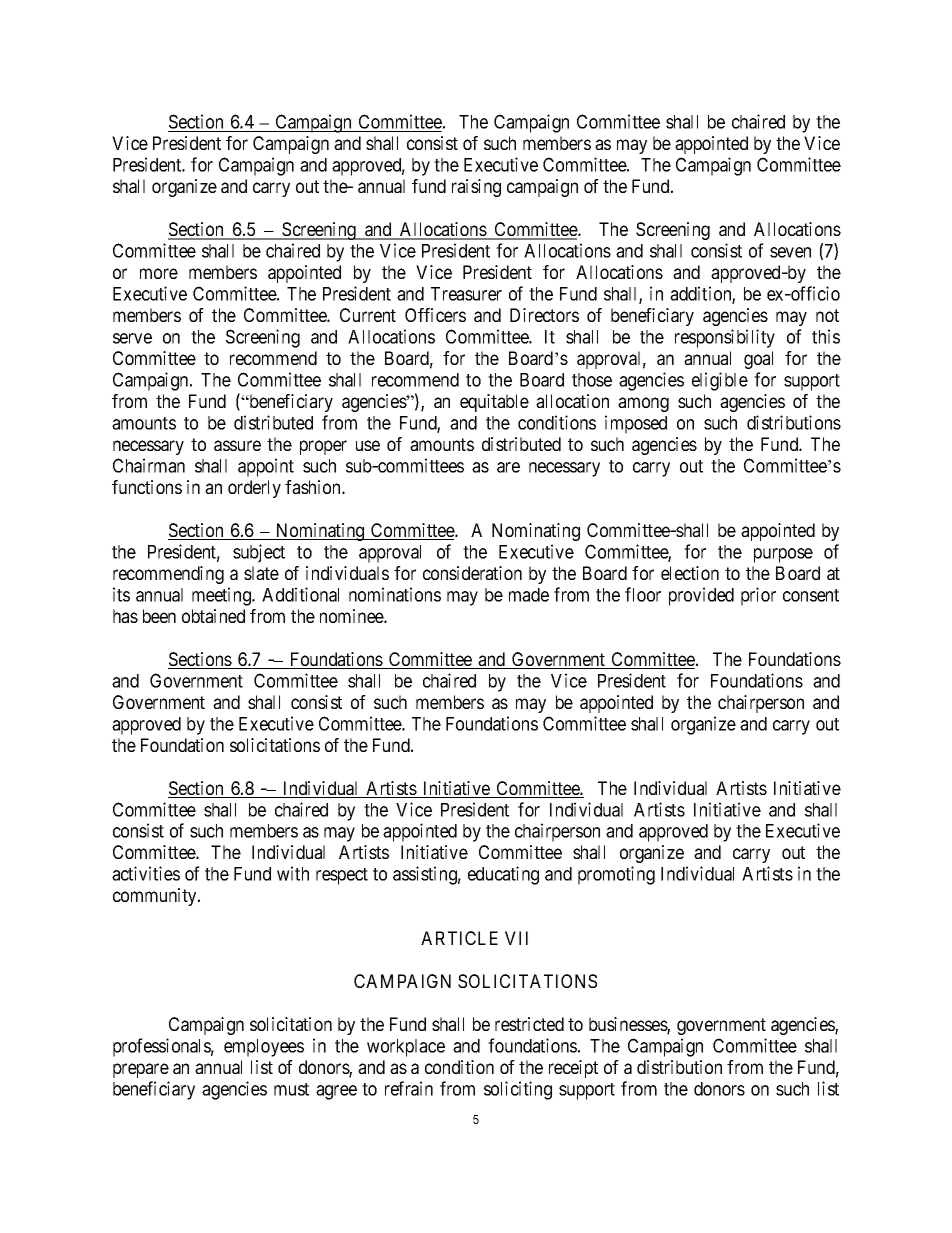 This page has height=1233, width=952. Describe the element at coordinates (529, 595) in the page. I see `made` at that location.
